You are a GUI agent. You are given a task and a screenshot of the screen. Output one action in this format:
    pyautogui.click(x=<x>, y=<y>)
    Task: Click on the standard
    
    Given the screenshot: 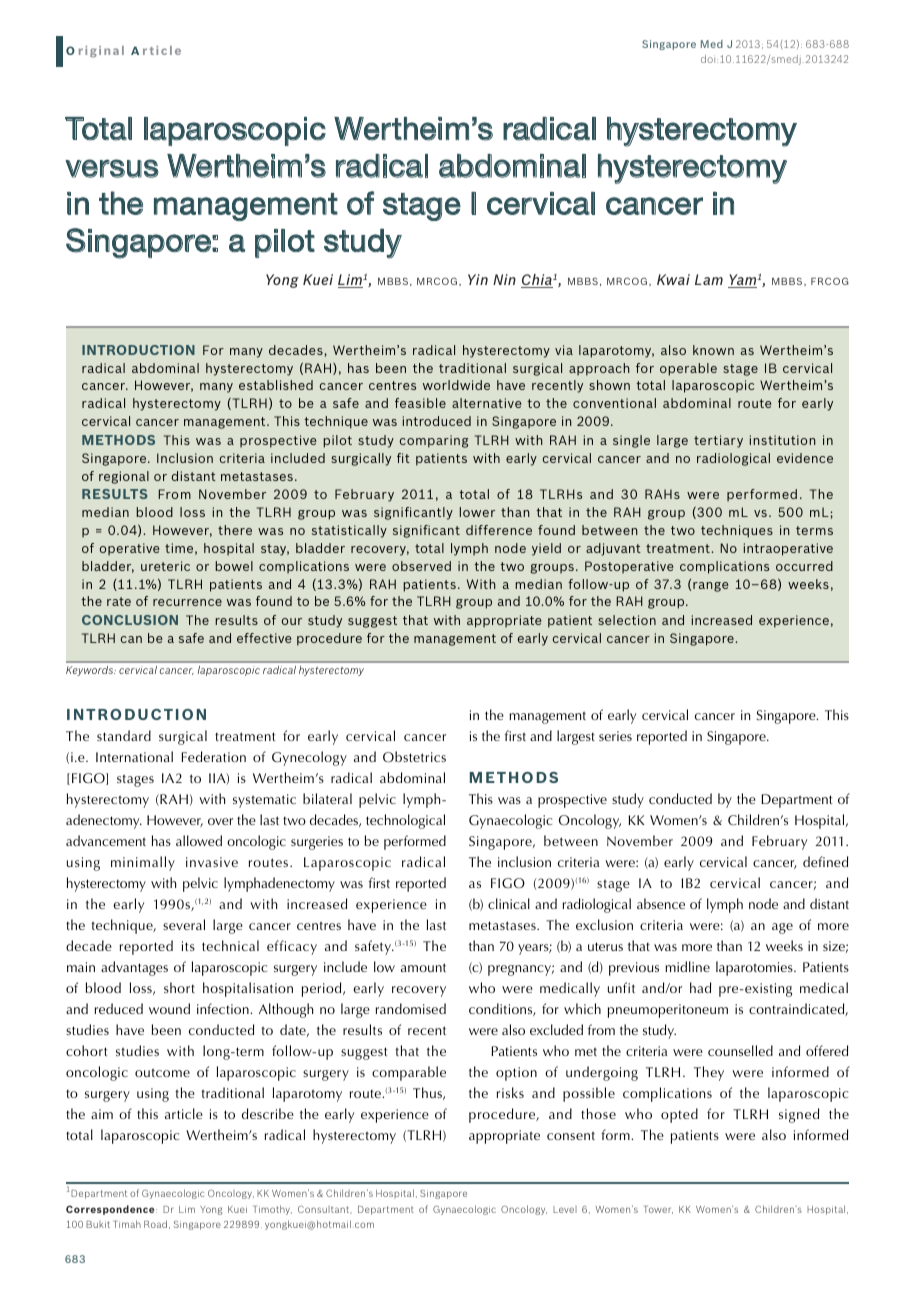 What is the action you would take?
    pyautogui.click(x=124, y=735)
